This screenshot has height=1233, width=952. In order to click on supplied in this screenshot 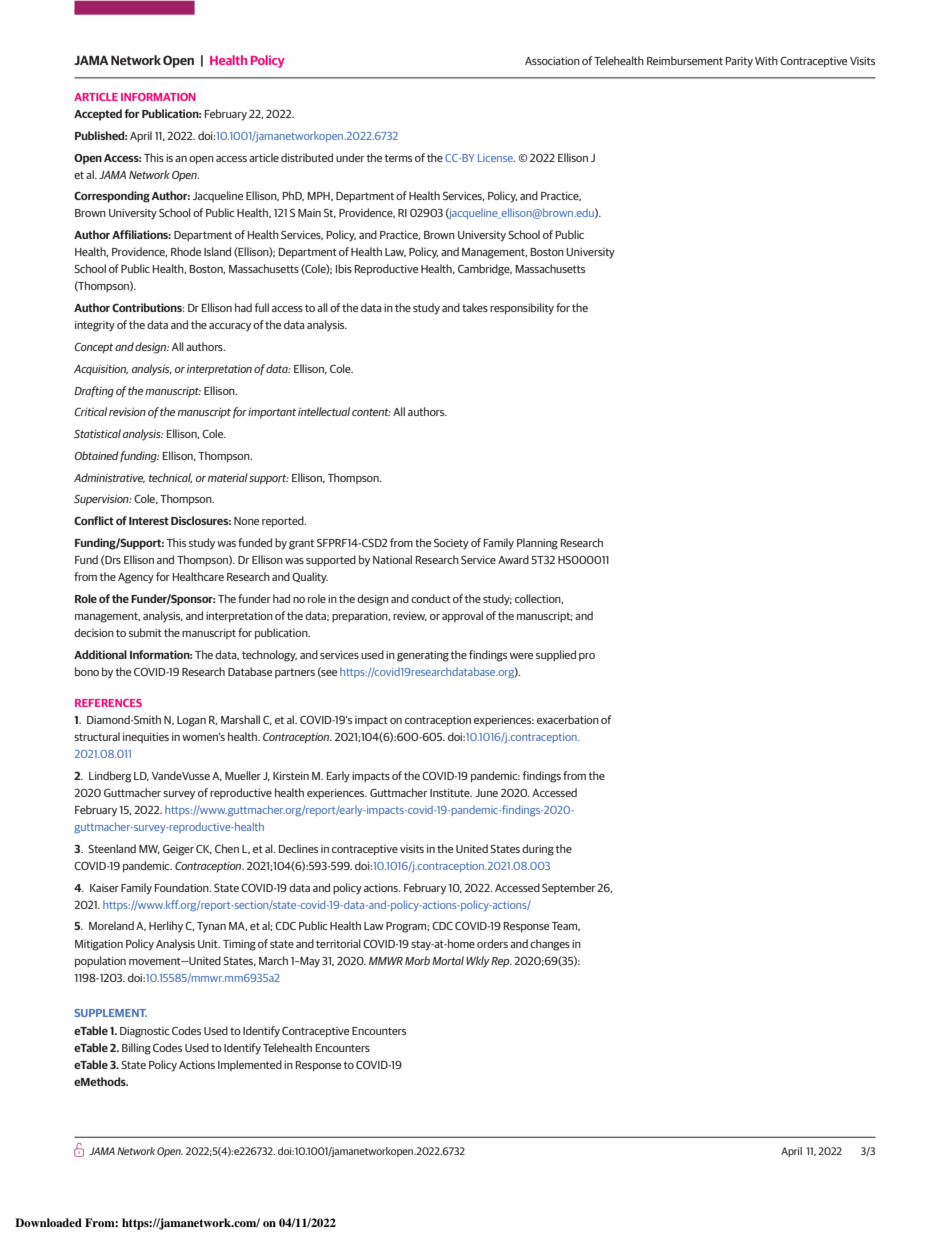, I will do `click(556, 655)`.
